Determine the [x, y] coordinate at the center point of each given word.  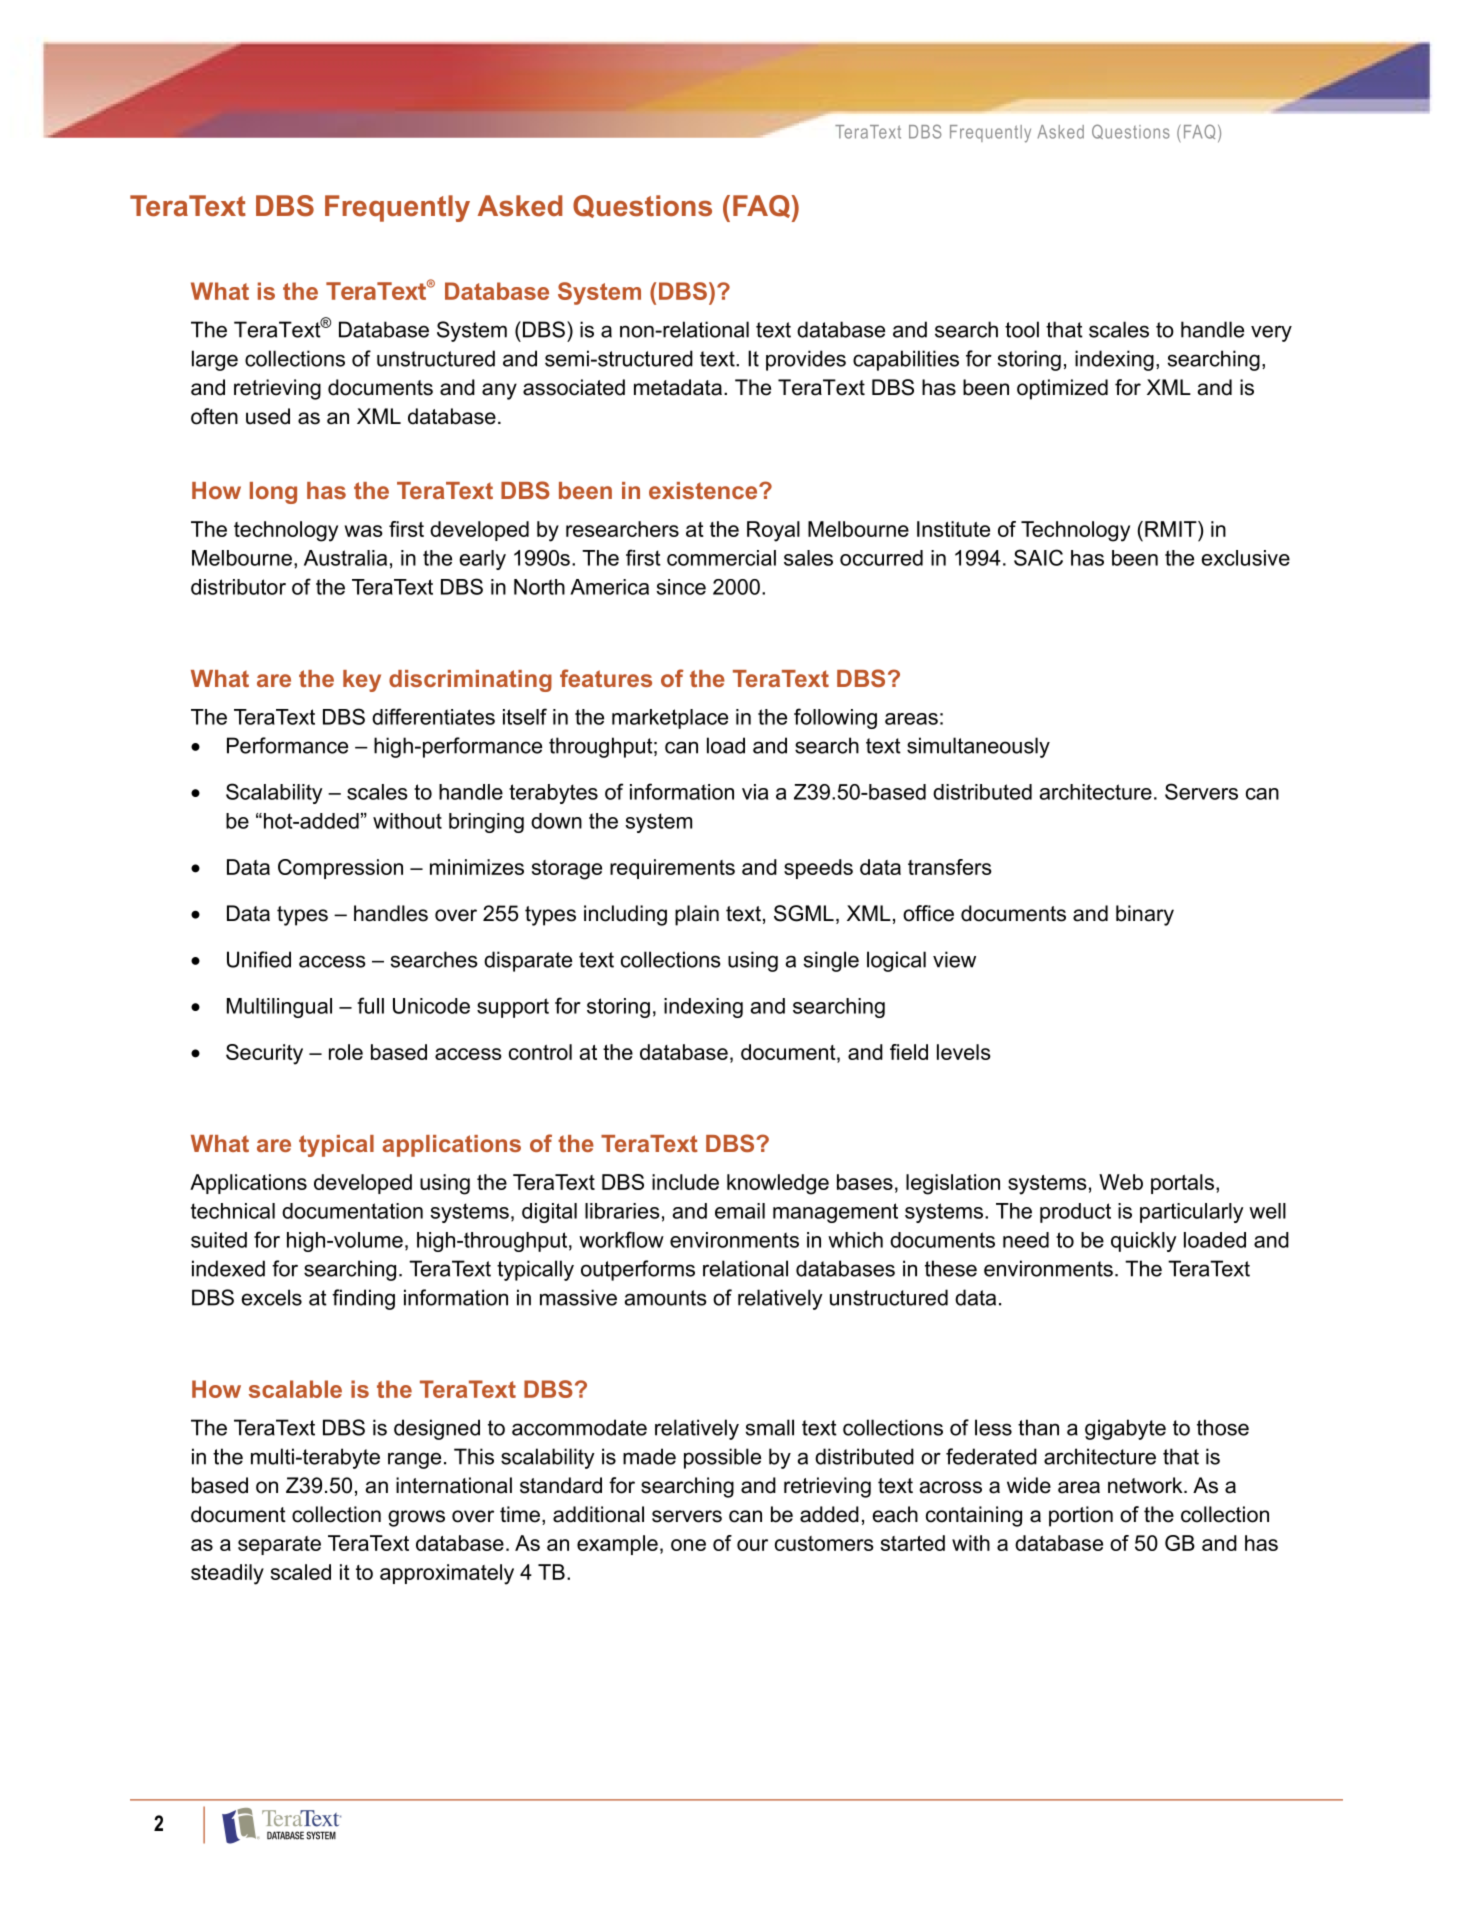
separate [279, 1545]
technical [233, 1211]
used [268, 416]
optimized [1062, 389]
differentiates [433, 716]
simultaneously [978, 747]
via [755, 792]
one [688, 1545]
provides [806, 360]
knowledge [778, 1184]
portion [1081, 1516]
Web [1121, 1182]
